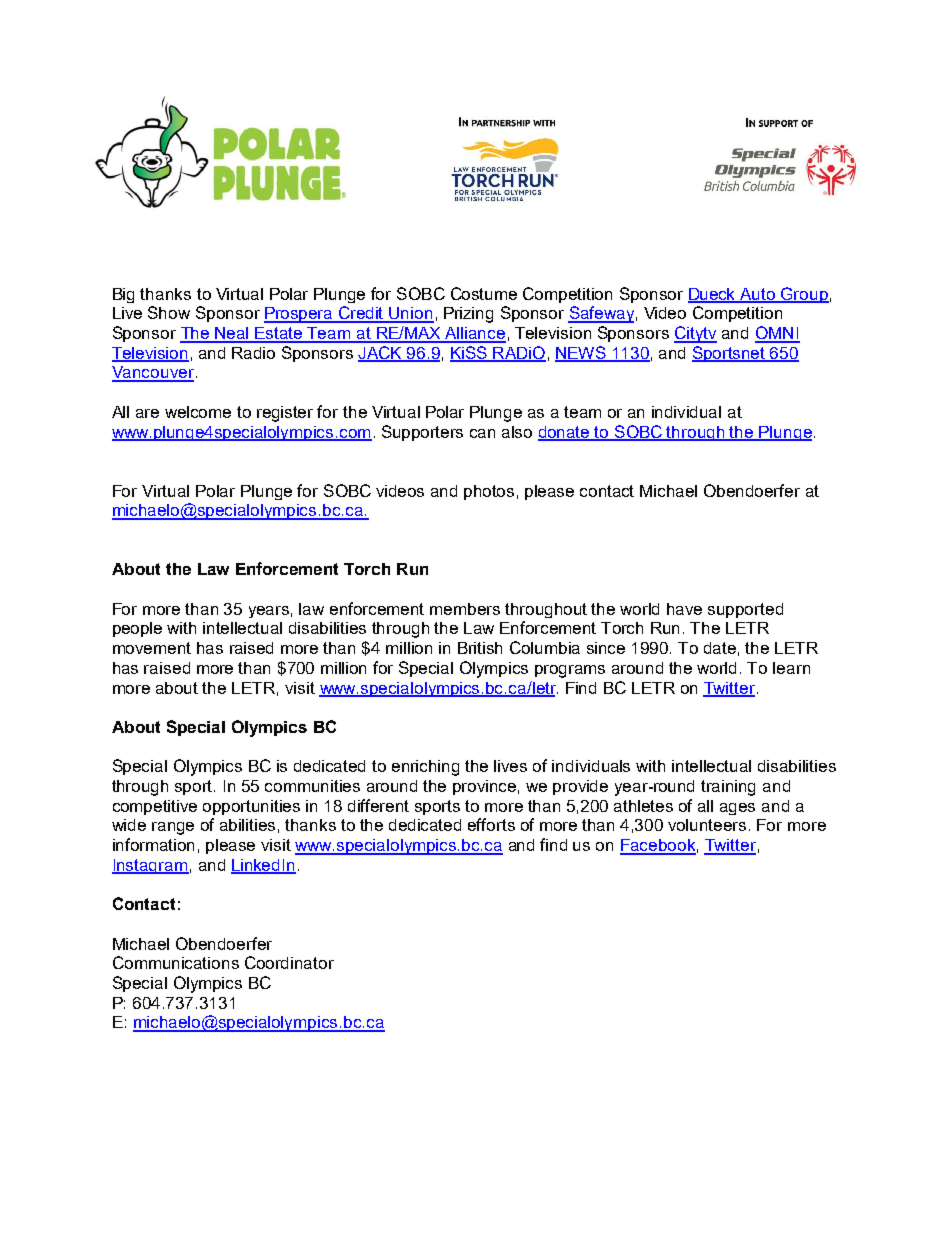 Image resolution: width=952 pixels, height=1233 pixels. Describe the element at coordinates (251, 807) in the image. I see `opportunities` at that location.
